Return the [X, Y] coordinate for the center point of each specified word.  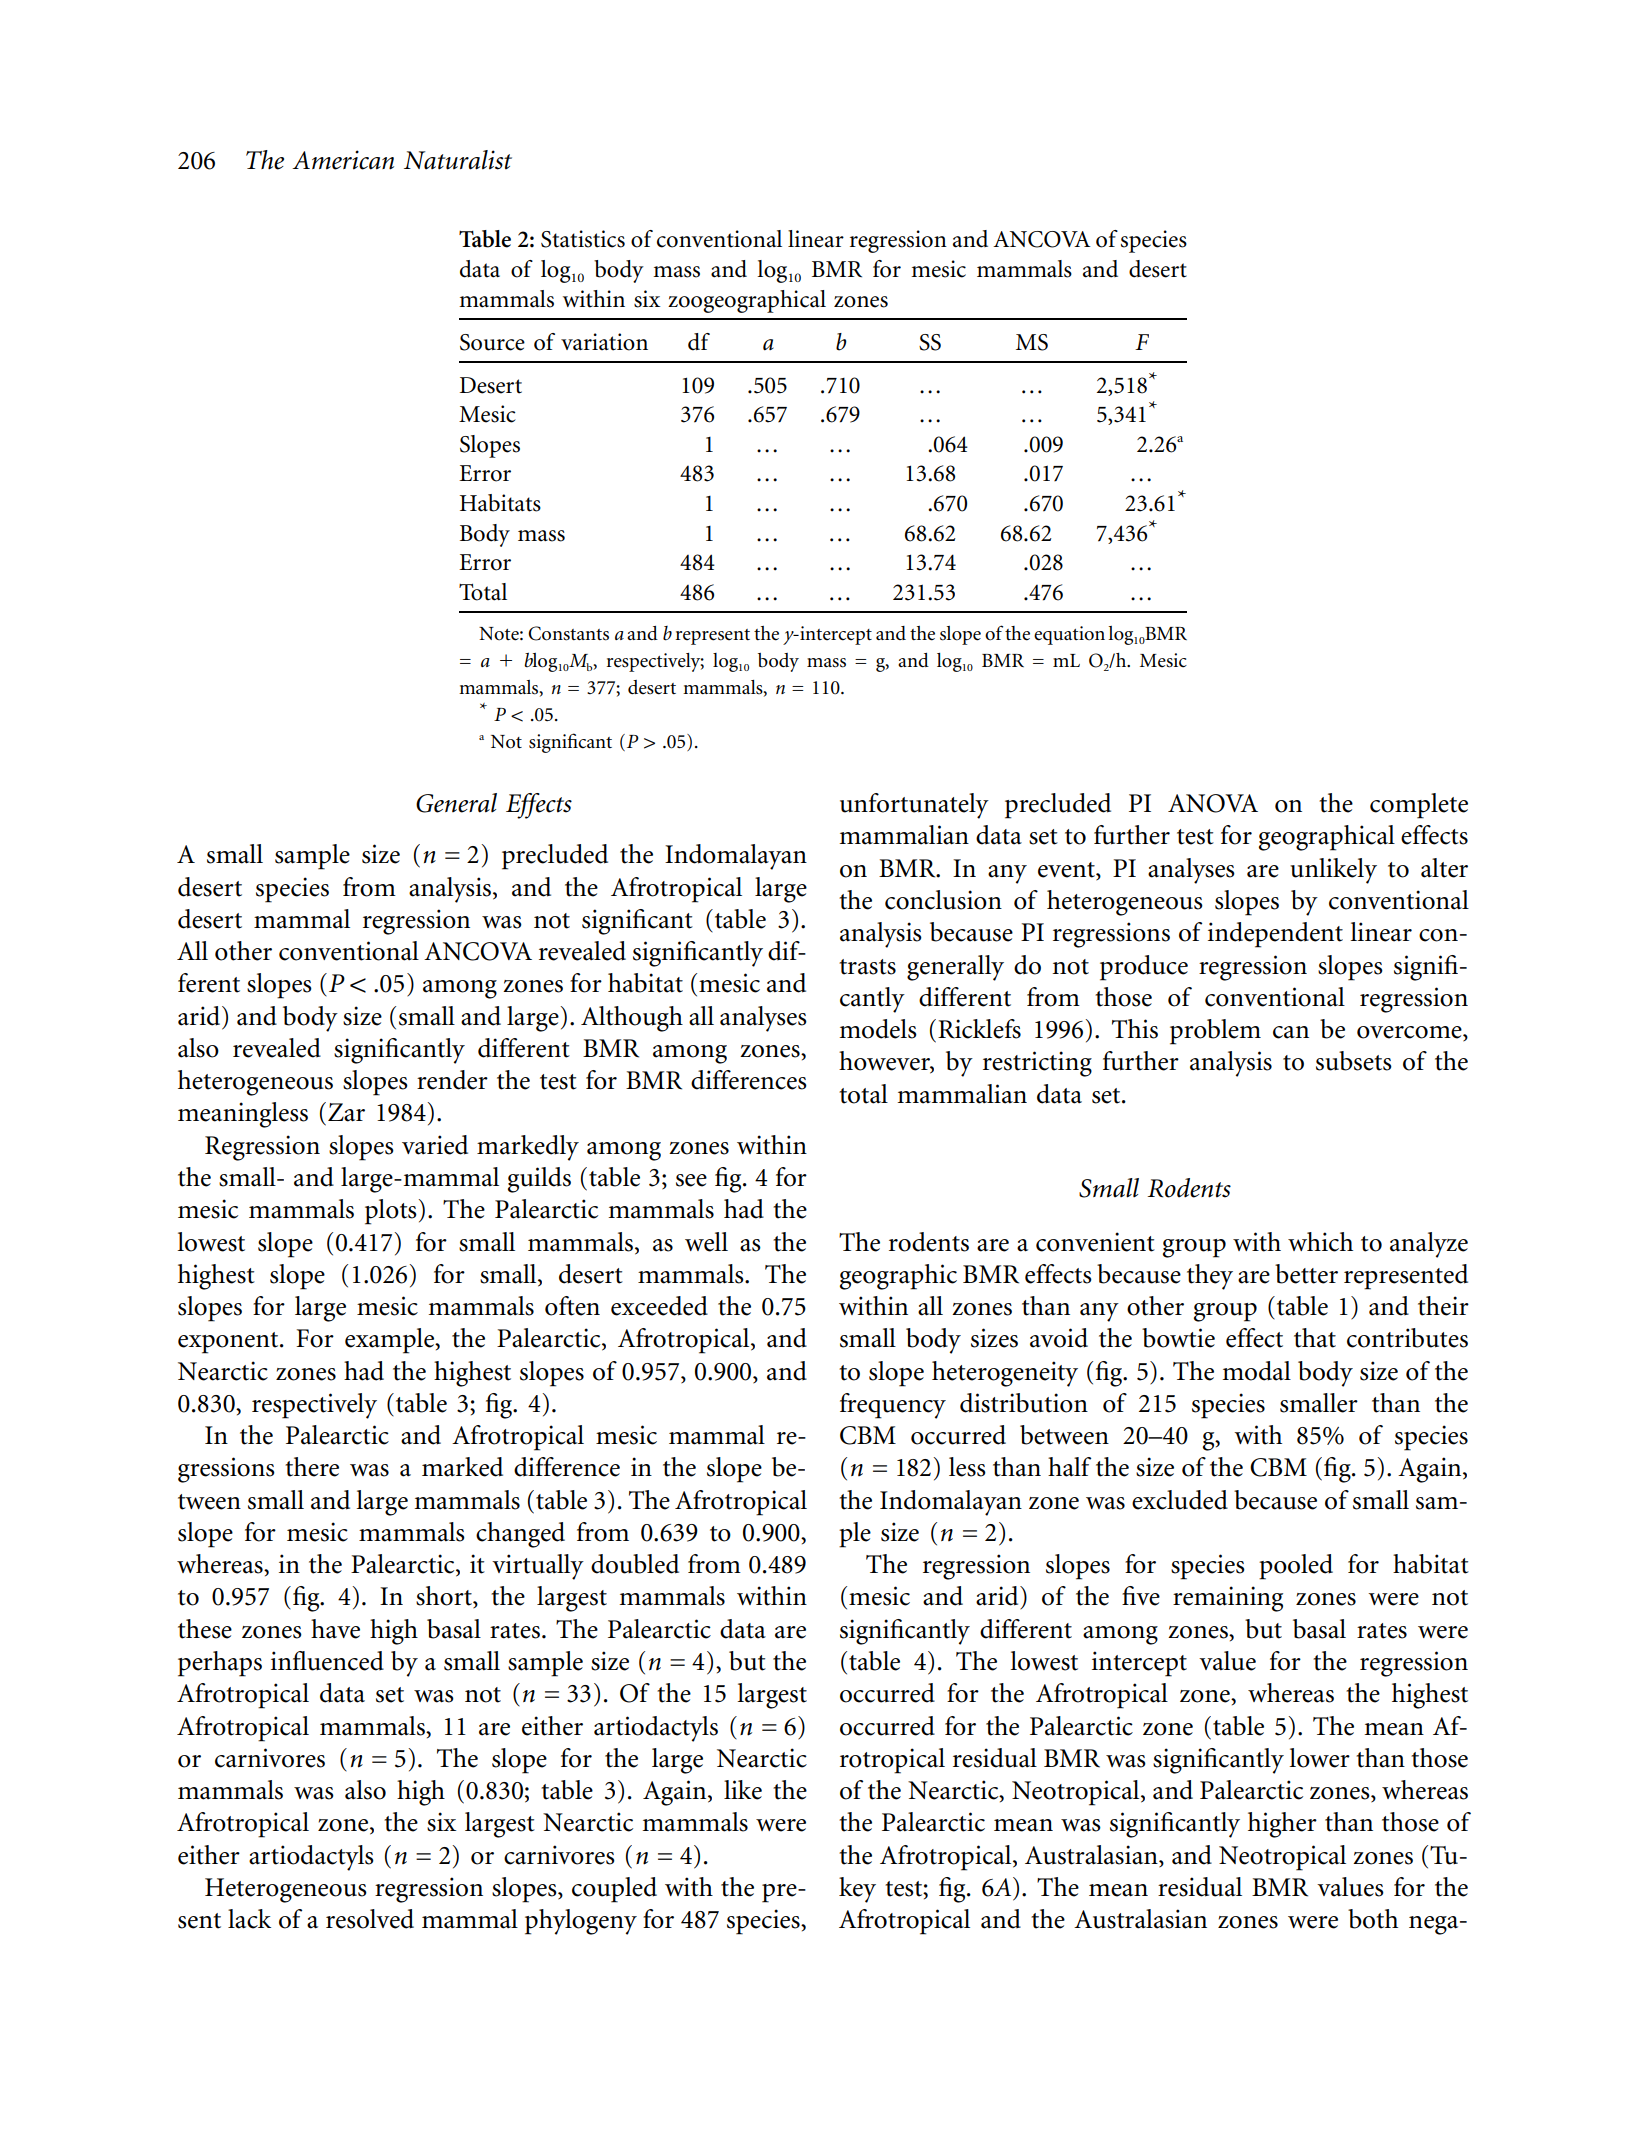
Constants [568, 633]
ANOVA [1213, 803]
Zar [346, 1112]
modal [1256, 1371]
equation [1069, 635]
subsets [1354, 1061]
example [390, 1341]
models [878, 1029]
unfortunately [914, 806]
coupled [614, 1890]
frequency [893, 1406]
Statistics [583, 239]
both [1373, 1919]
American [343, 160]
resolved [370, 1919]
